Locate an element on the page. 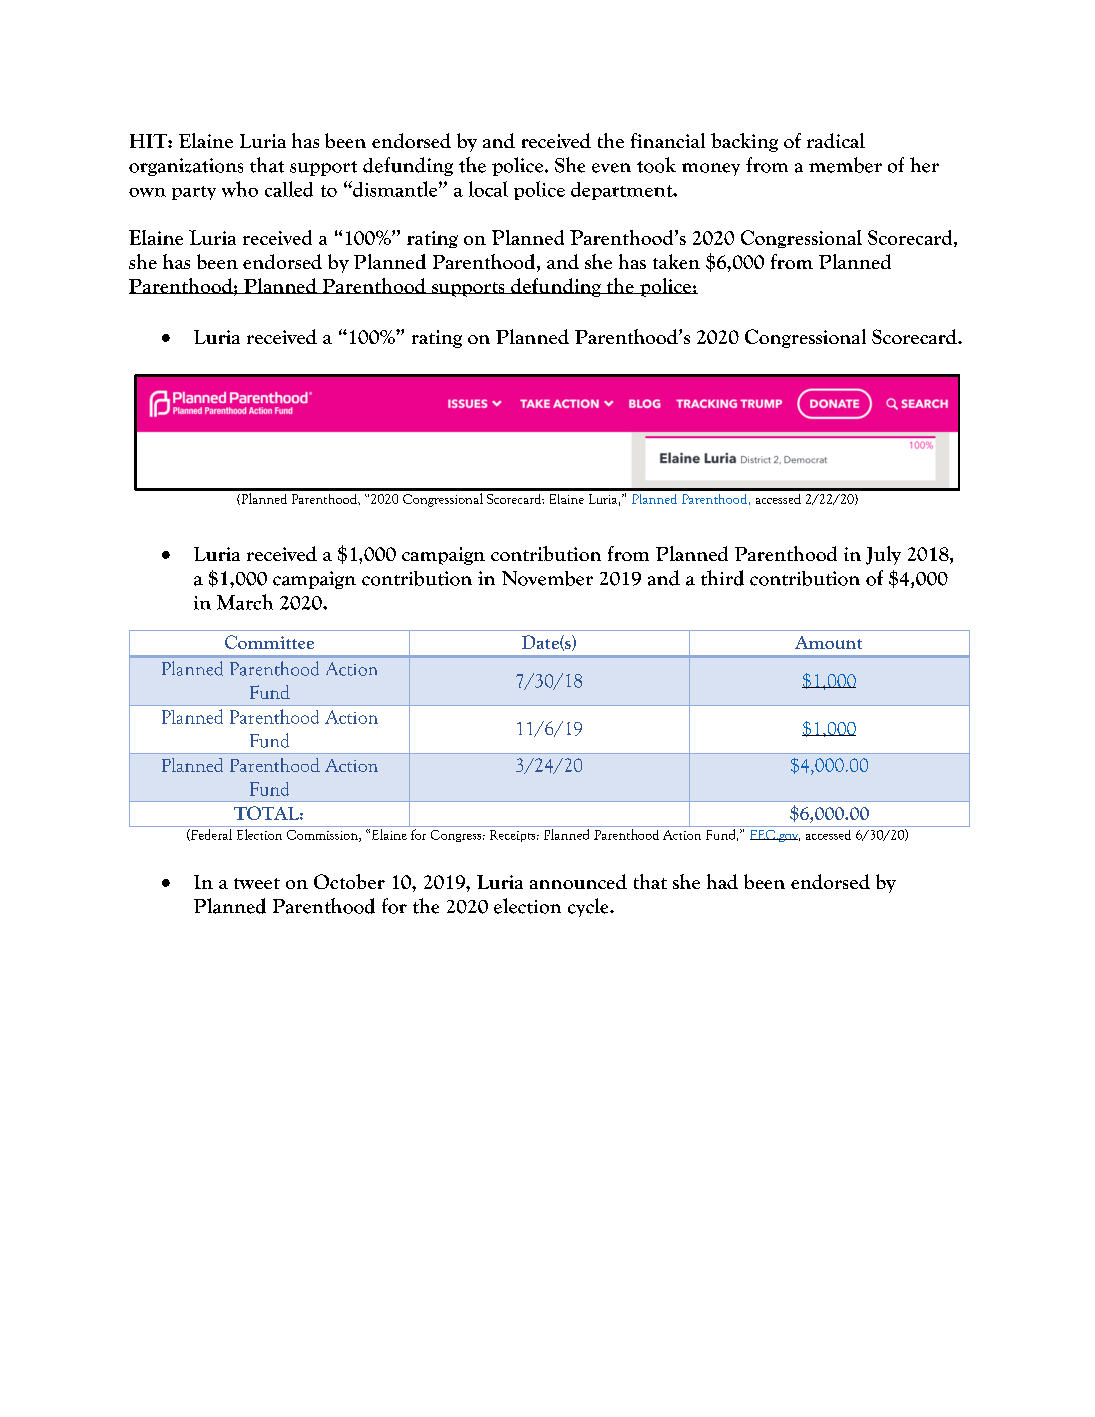 Image resolution: width=1095 pixels, height=1417 pixels. who is located at coordinates (240, 189).
